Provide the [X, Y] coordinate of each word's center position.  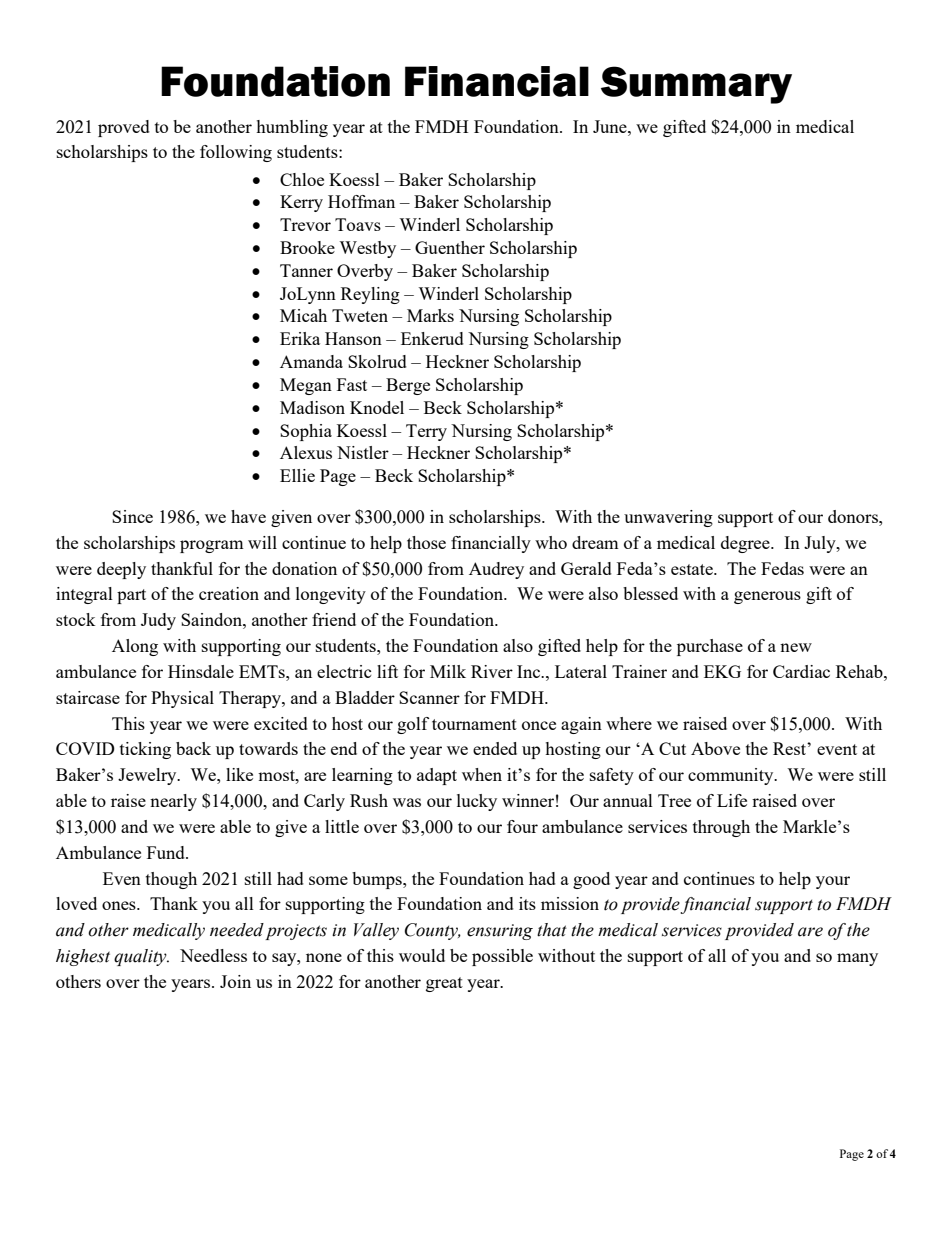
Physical [182, 699]
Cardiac [801, 671]
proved [124, 128]
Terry [426, 432]
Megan [306, 386]
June [611, 126]
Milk [448, 671]
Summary [696, 85]
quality [141, 957]
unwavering [668, 518]
